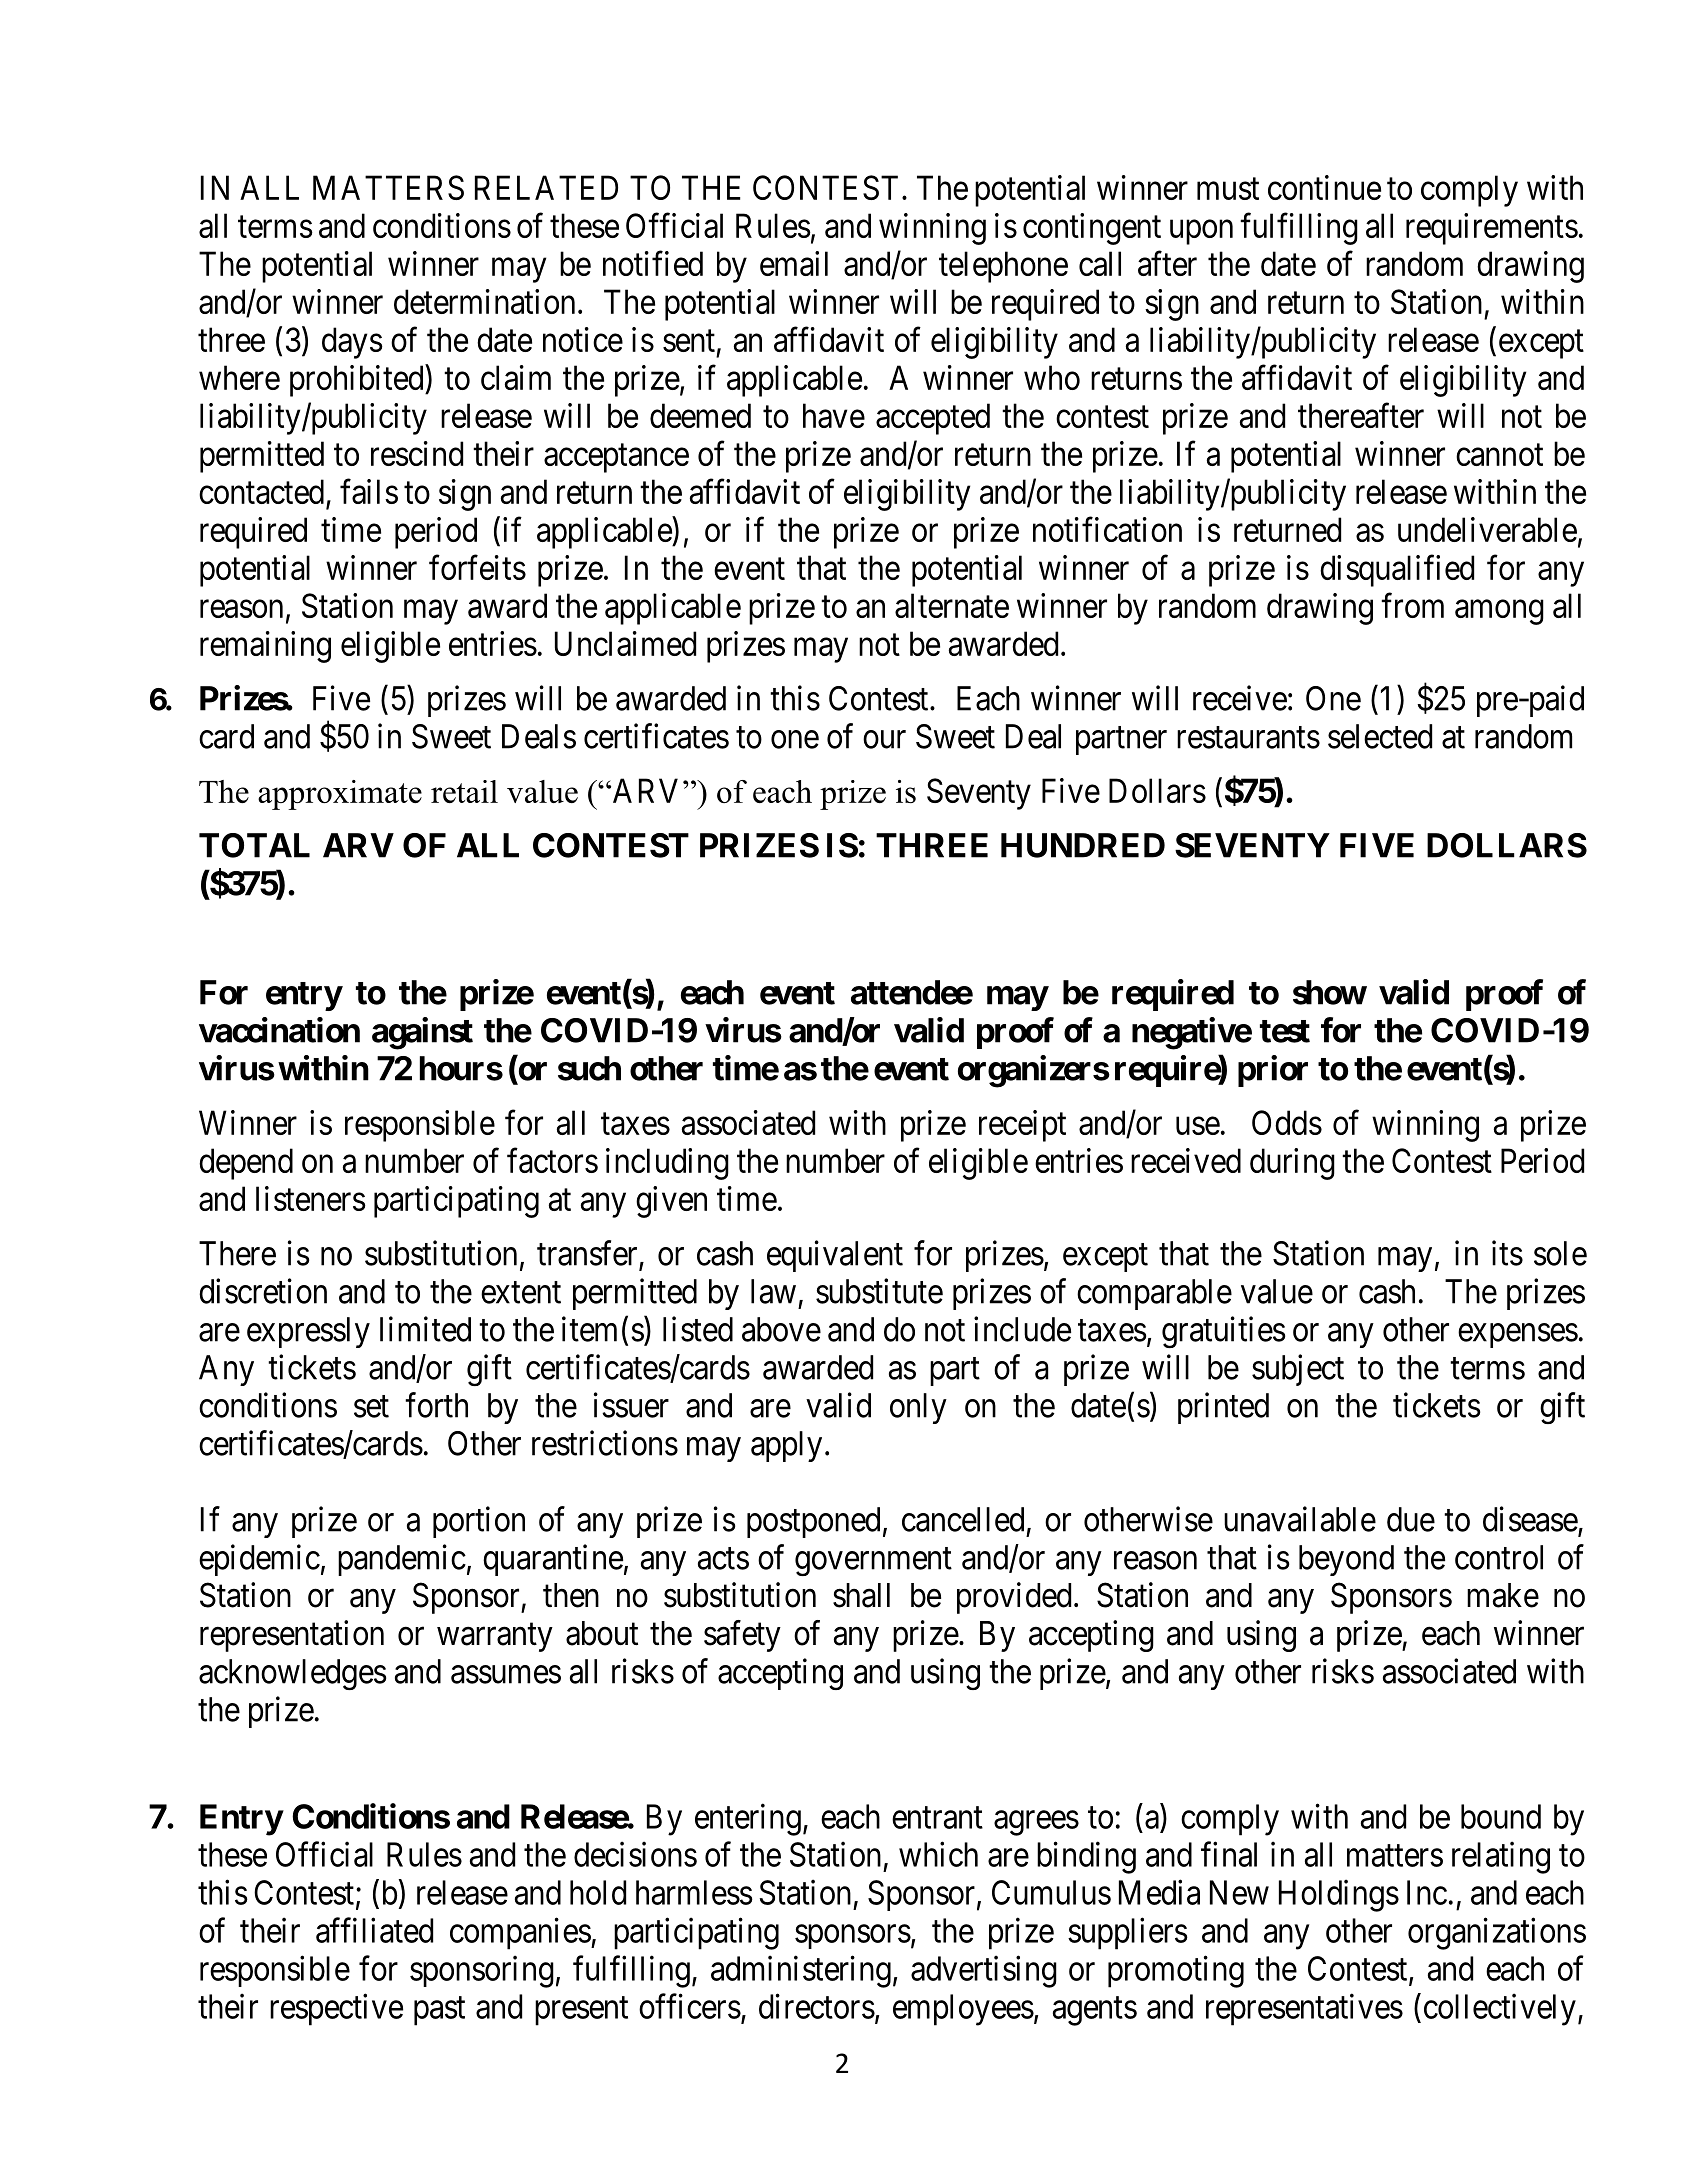  What do you see at coordinates (425, 1329) in the screenshot?
I see `limited` at bounding box center [425, 1329].
